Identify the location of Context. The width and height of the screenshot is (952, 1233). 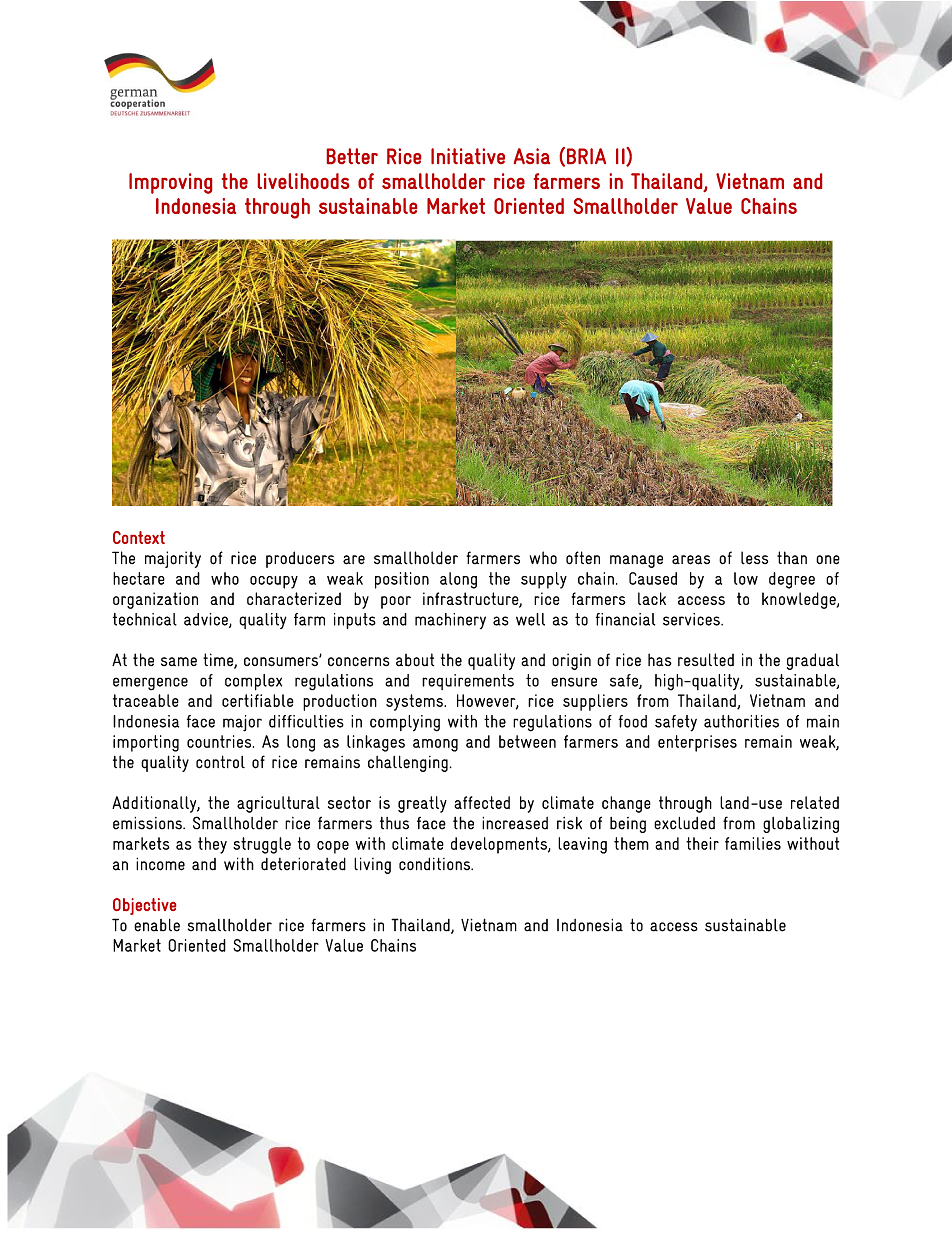
(139, 537).
